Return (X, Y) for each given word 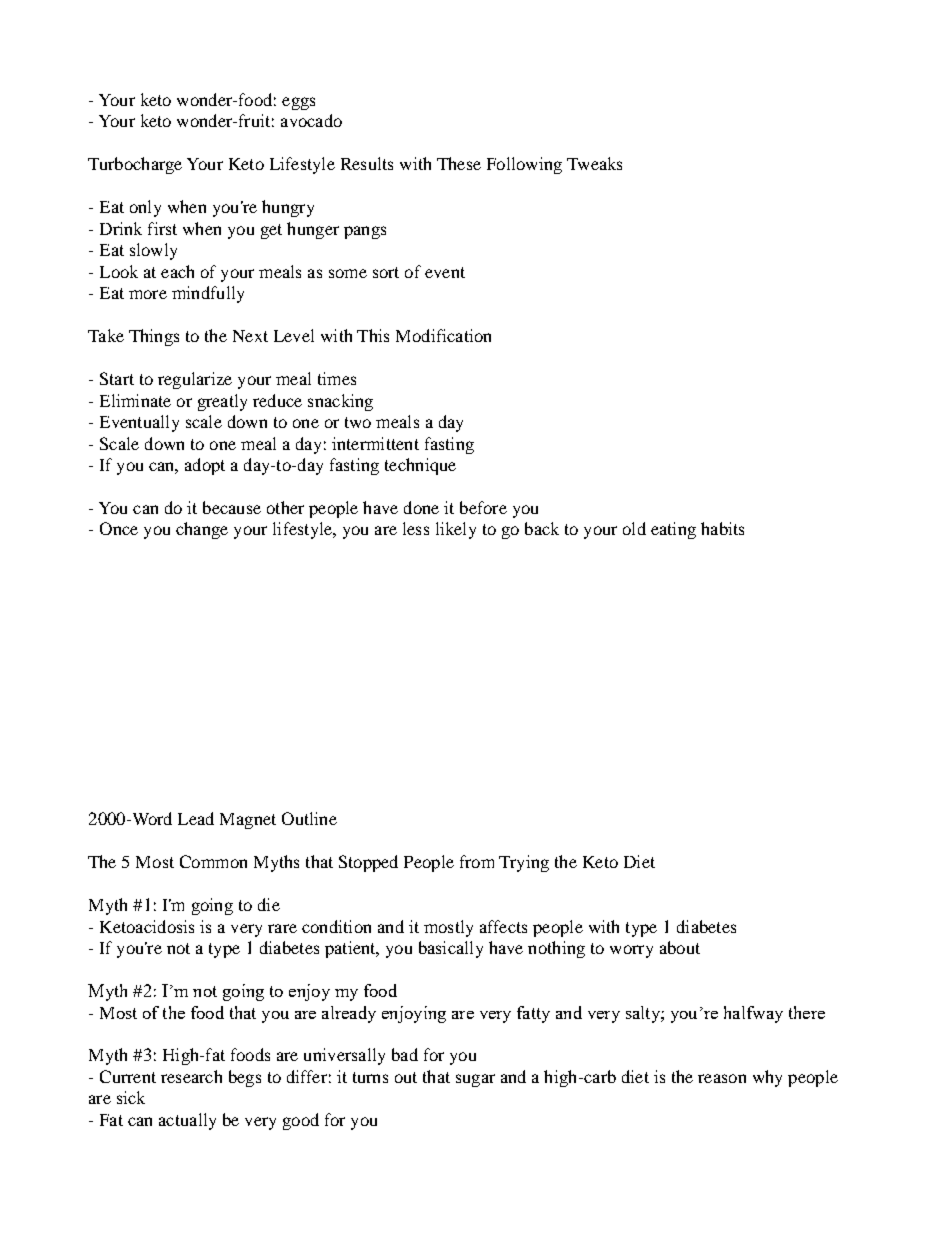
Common (213, 861)
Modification (443, 335)
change (202, 530)
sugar (475, 1080)
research (191, 1076)
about (680, 947)
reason (722, 1078)
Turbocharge (135, 165)
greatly (222, 402)
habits (722, 528)
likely (456, 530)
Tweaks (594, 163)
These (459, 163)
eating (673, 530)
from (477, 861)
